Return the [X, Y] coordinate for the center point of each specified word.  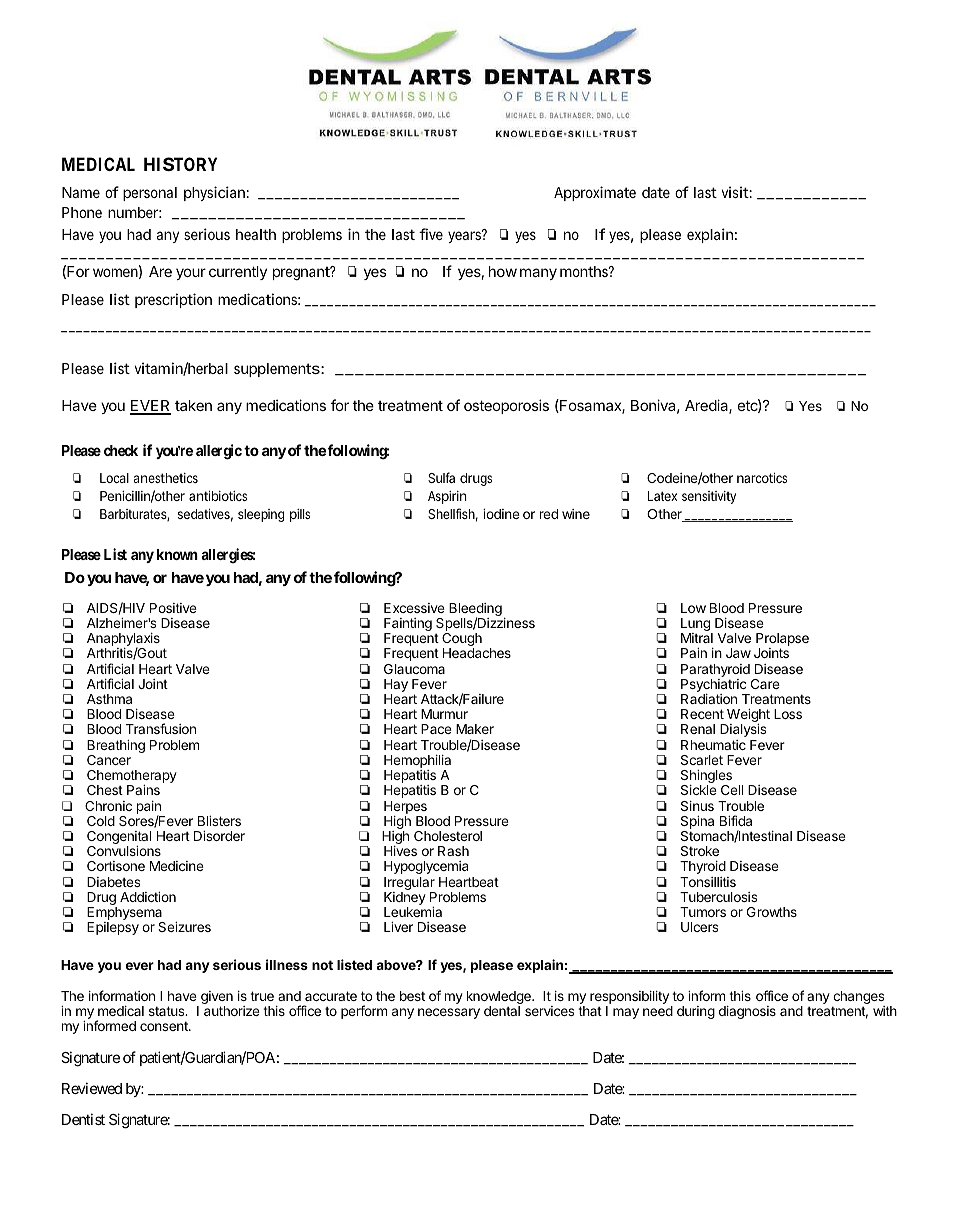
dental [502, 1011]
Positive [173, 608]
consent [165, 1026]
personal [150, 194]
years [465, 236]
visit [736, 192]
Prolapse [782, 641]
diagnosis [747, 1012]
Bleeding [475, 611]
